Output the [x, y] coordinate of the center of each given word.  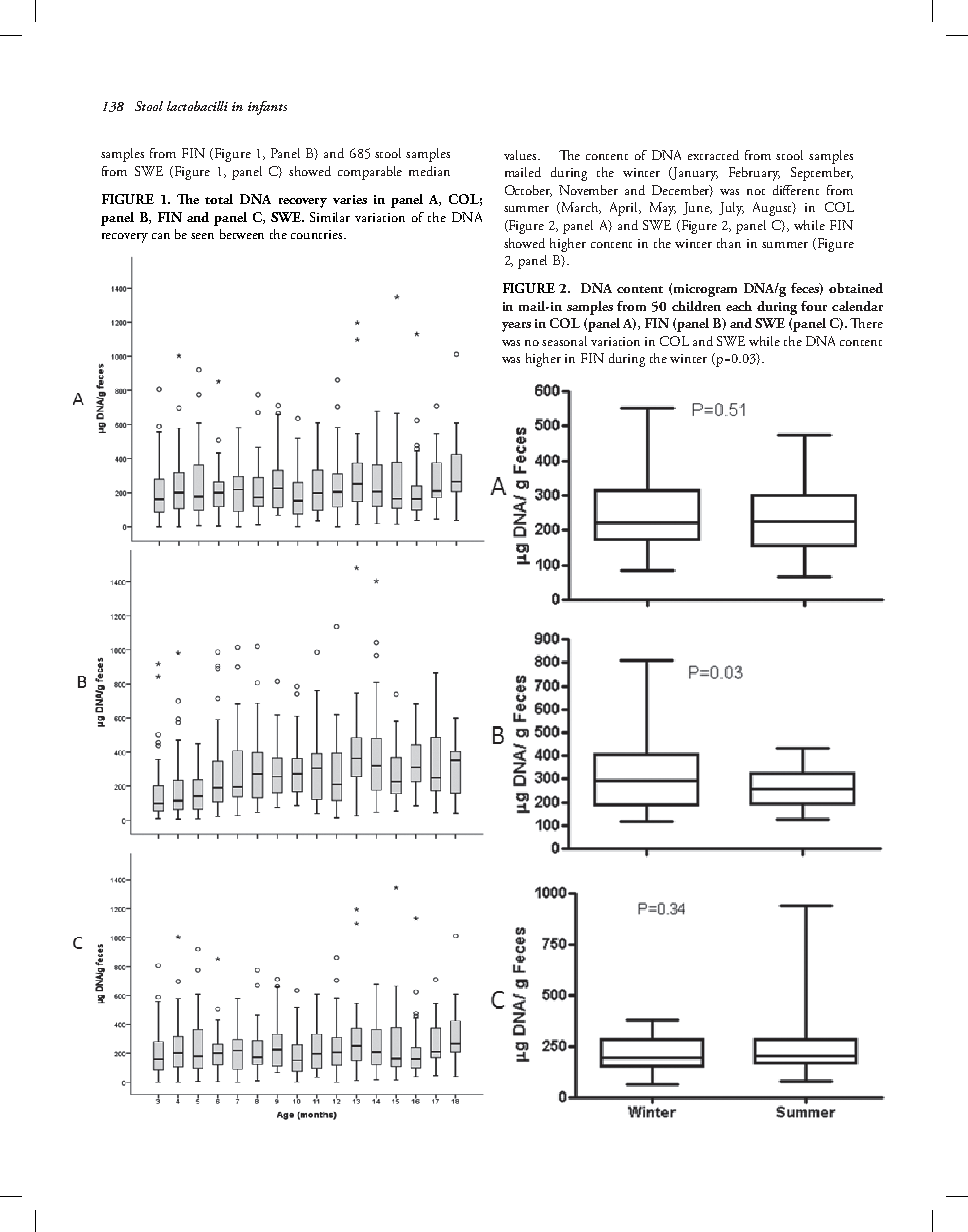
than [729, 243]
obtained [856, 288]
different [796, 190]
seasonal [564, 341]
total [219, 199]
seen [202, 236]
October [528, 191]
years [516, 327]
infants [267, 108]
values [522, 155]
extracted [713, 155]
